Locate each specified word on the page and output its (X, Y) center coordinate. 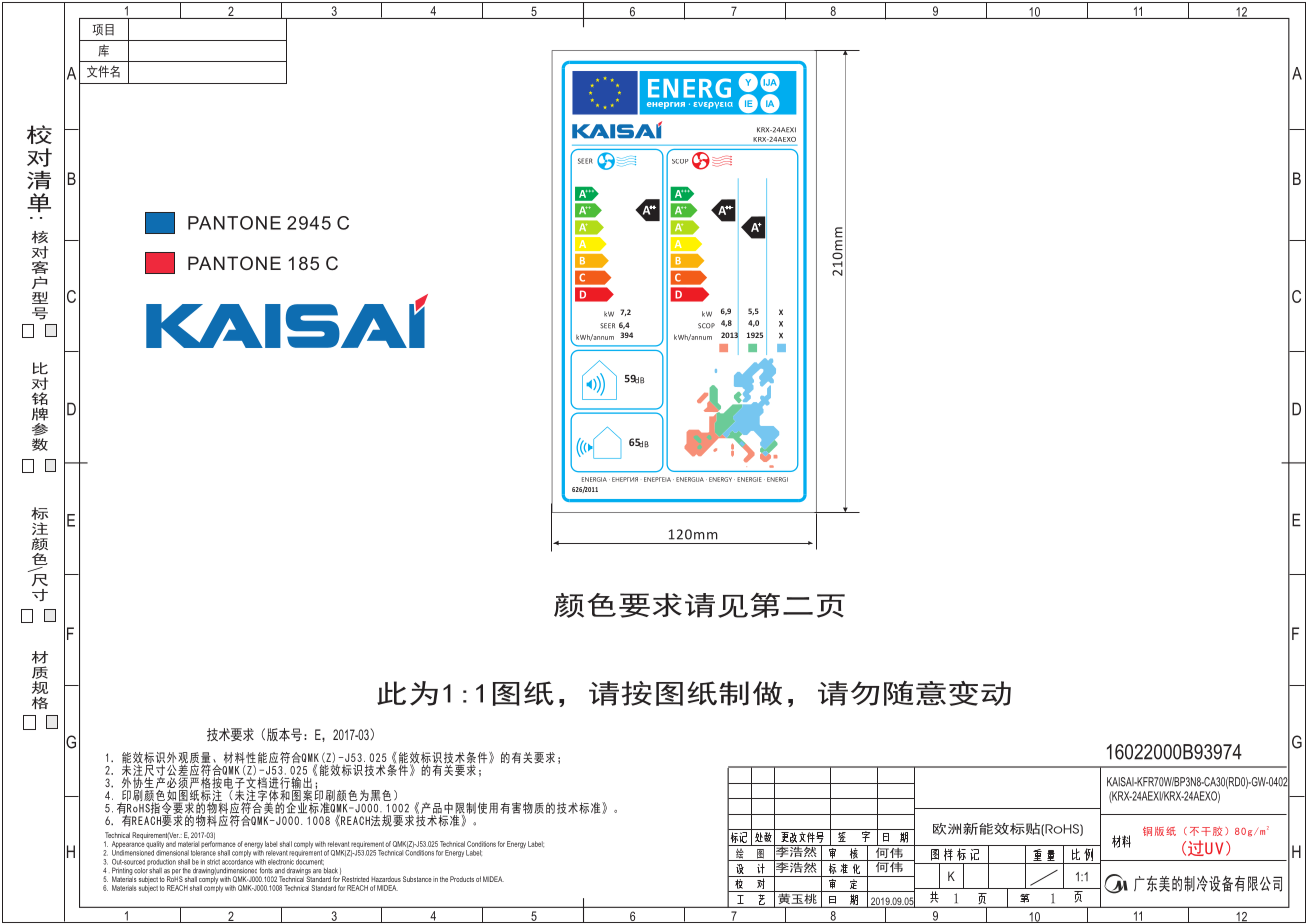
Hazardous (386, 879)
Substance (417, 879)
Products (462, 879)
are (317, 871)
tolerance (203, 853)
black (331, 871)
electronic (281, 862)
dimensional (172, 852)
